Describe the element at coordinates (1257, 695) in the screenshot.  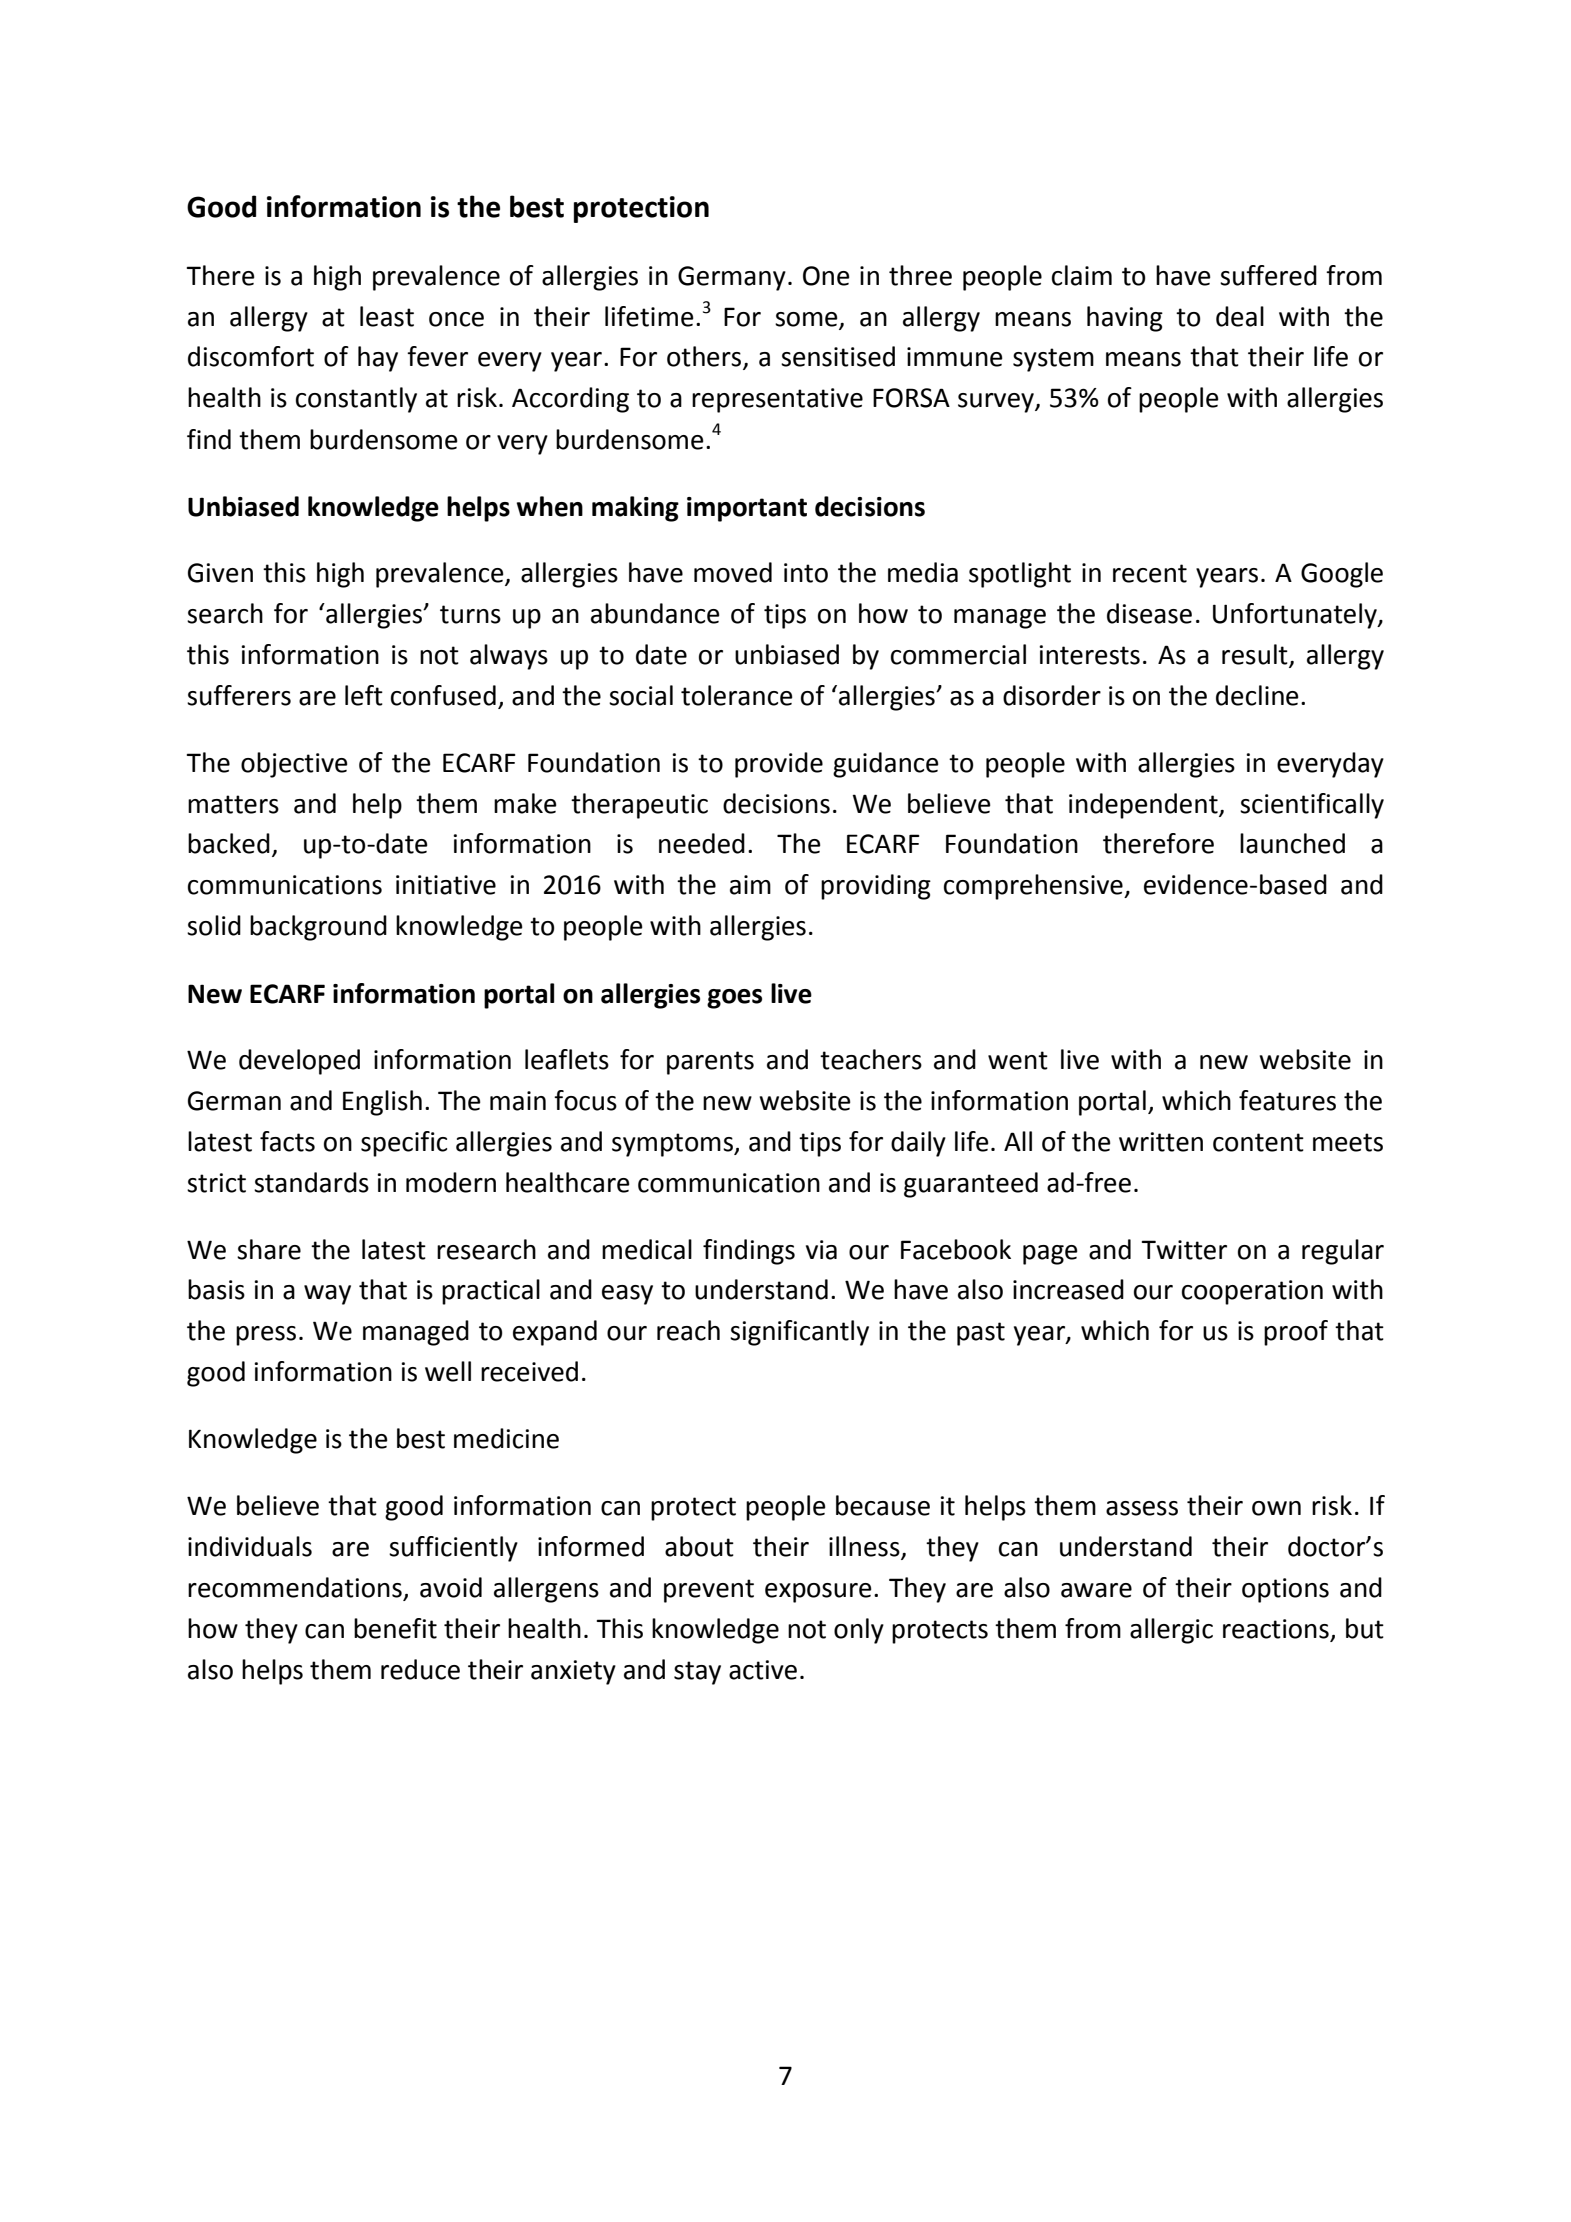
I see `decline` at that location.
